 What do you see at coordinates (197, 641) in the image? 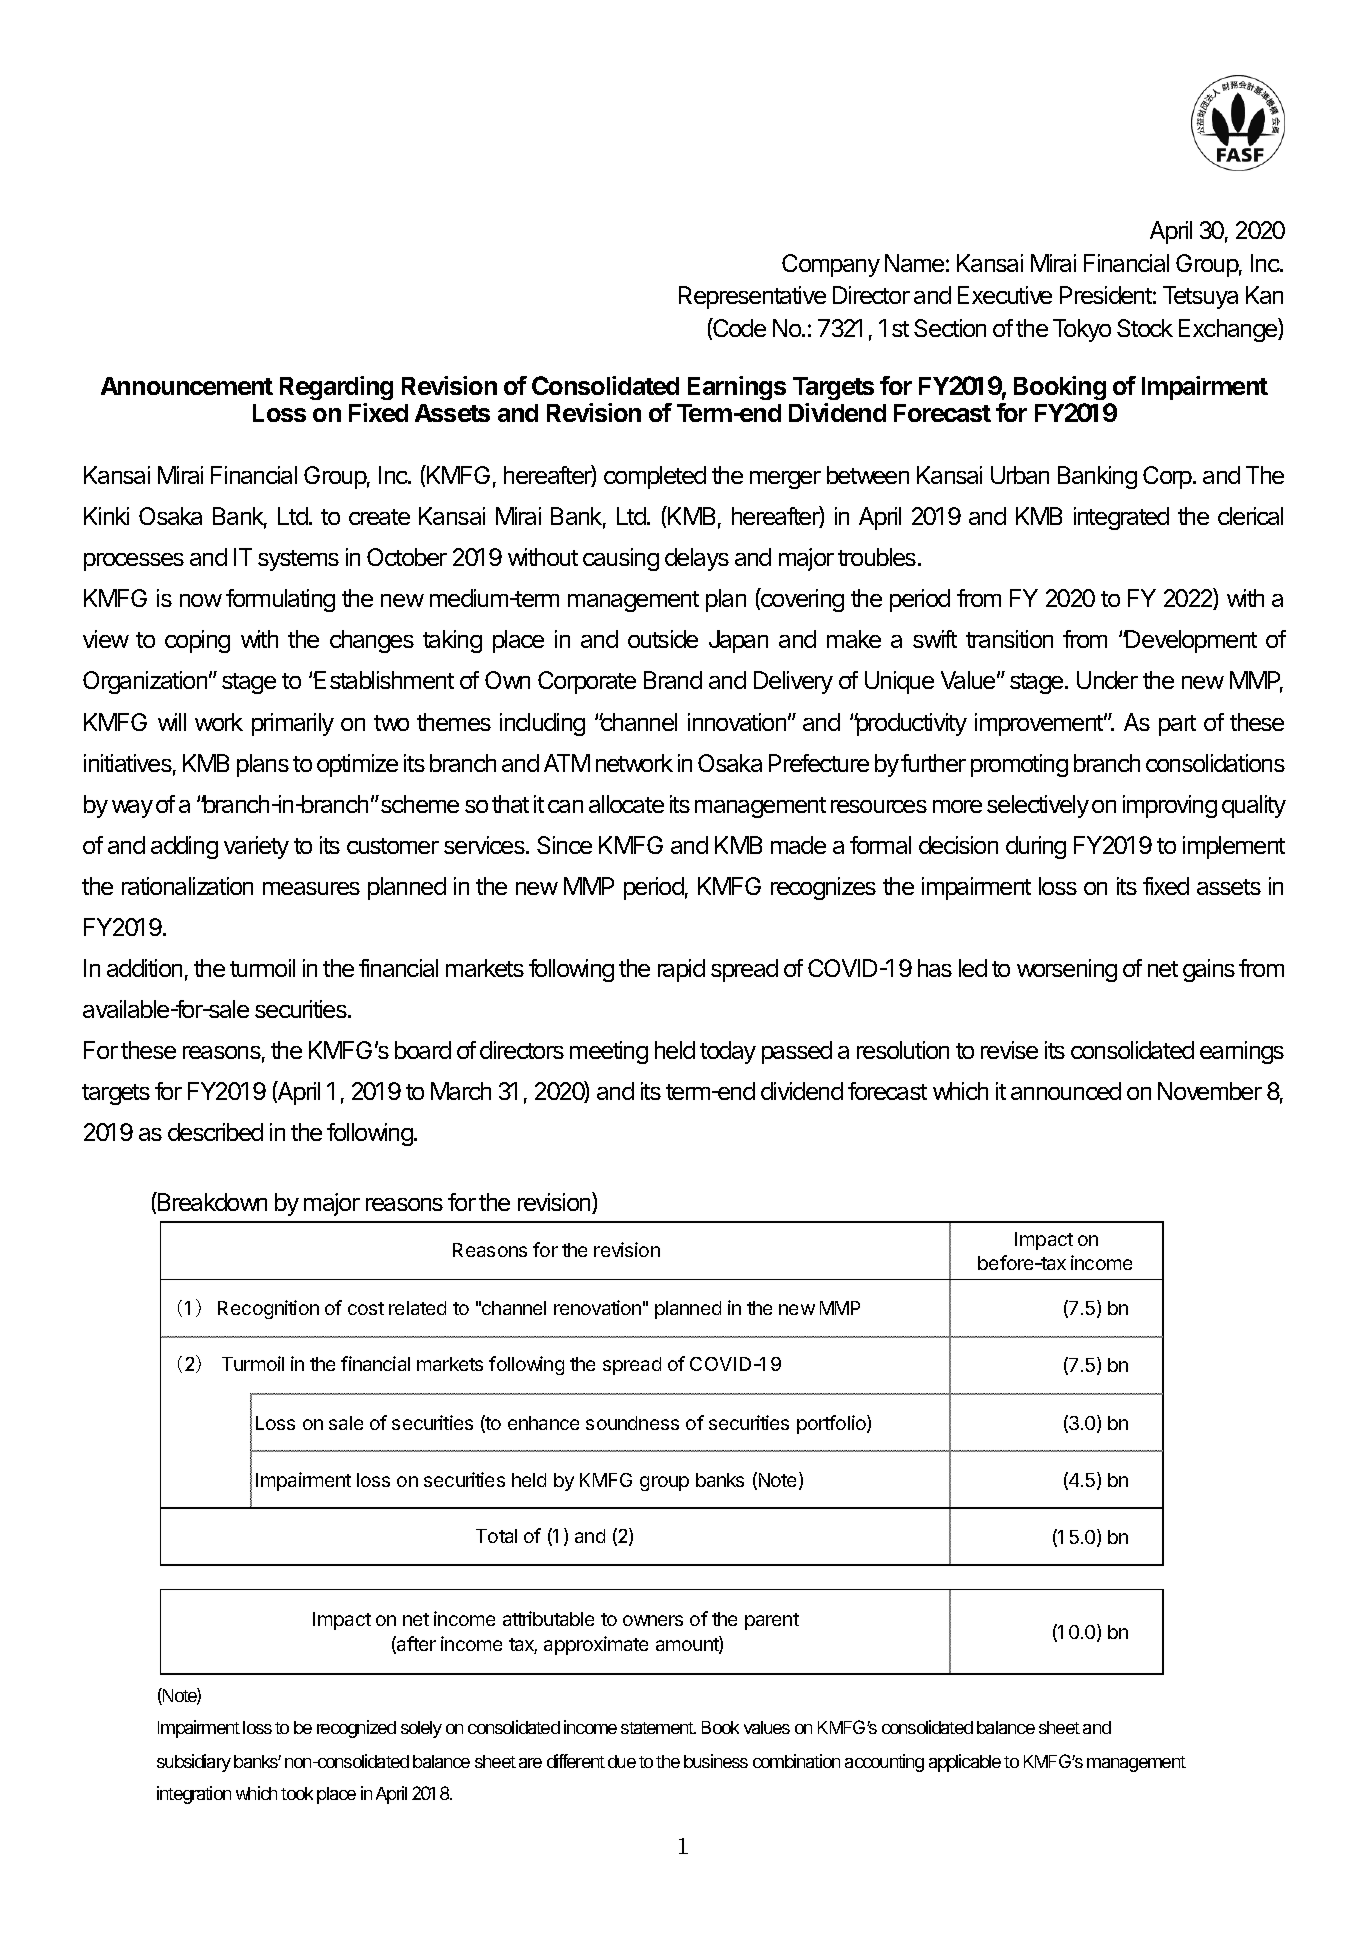
I see `coping` at bounding box center [197, 641].
